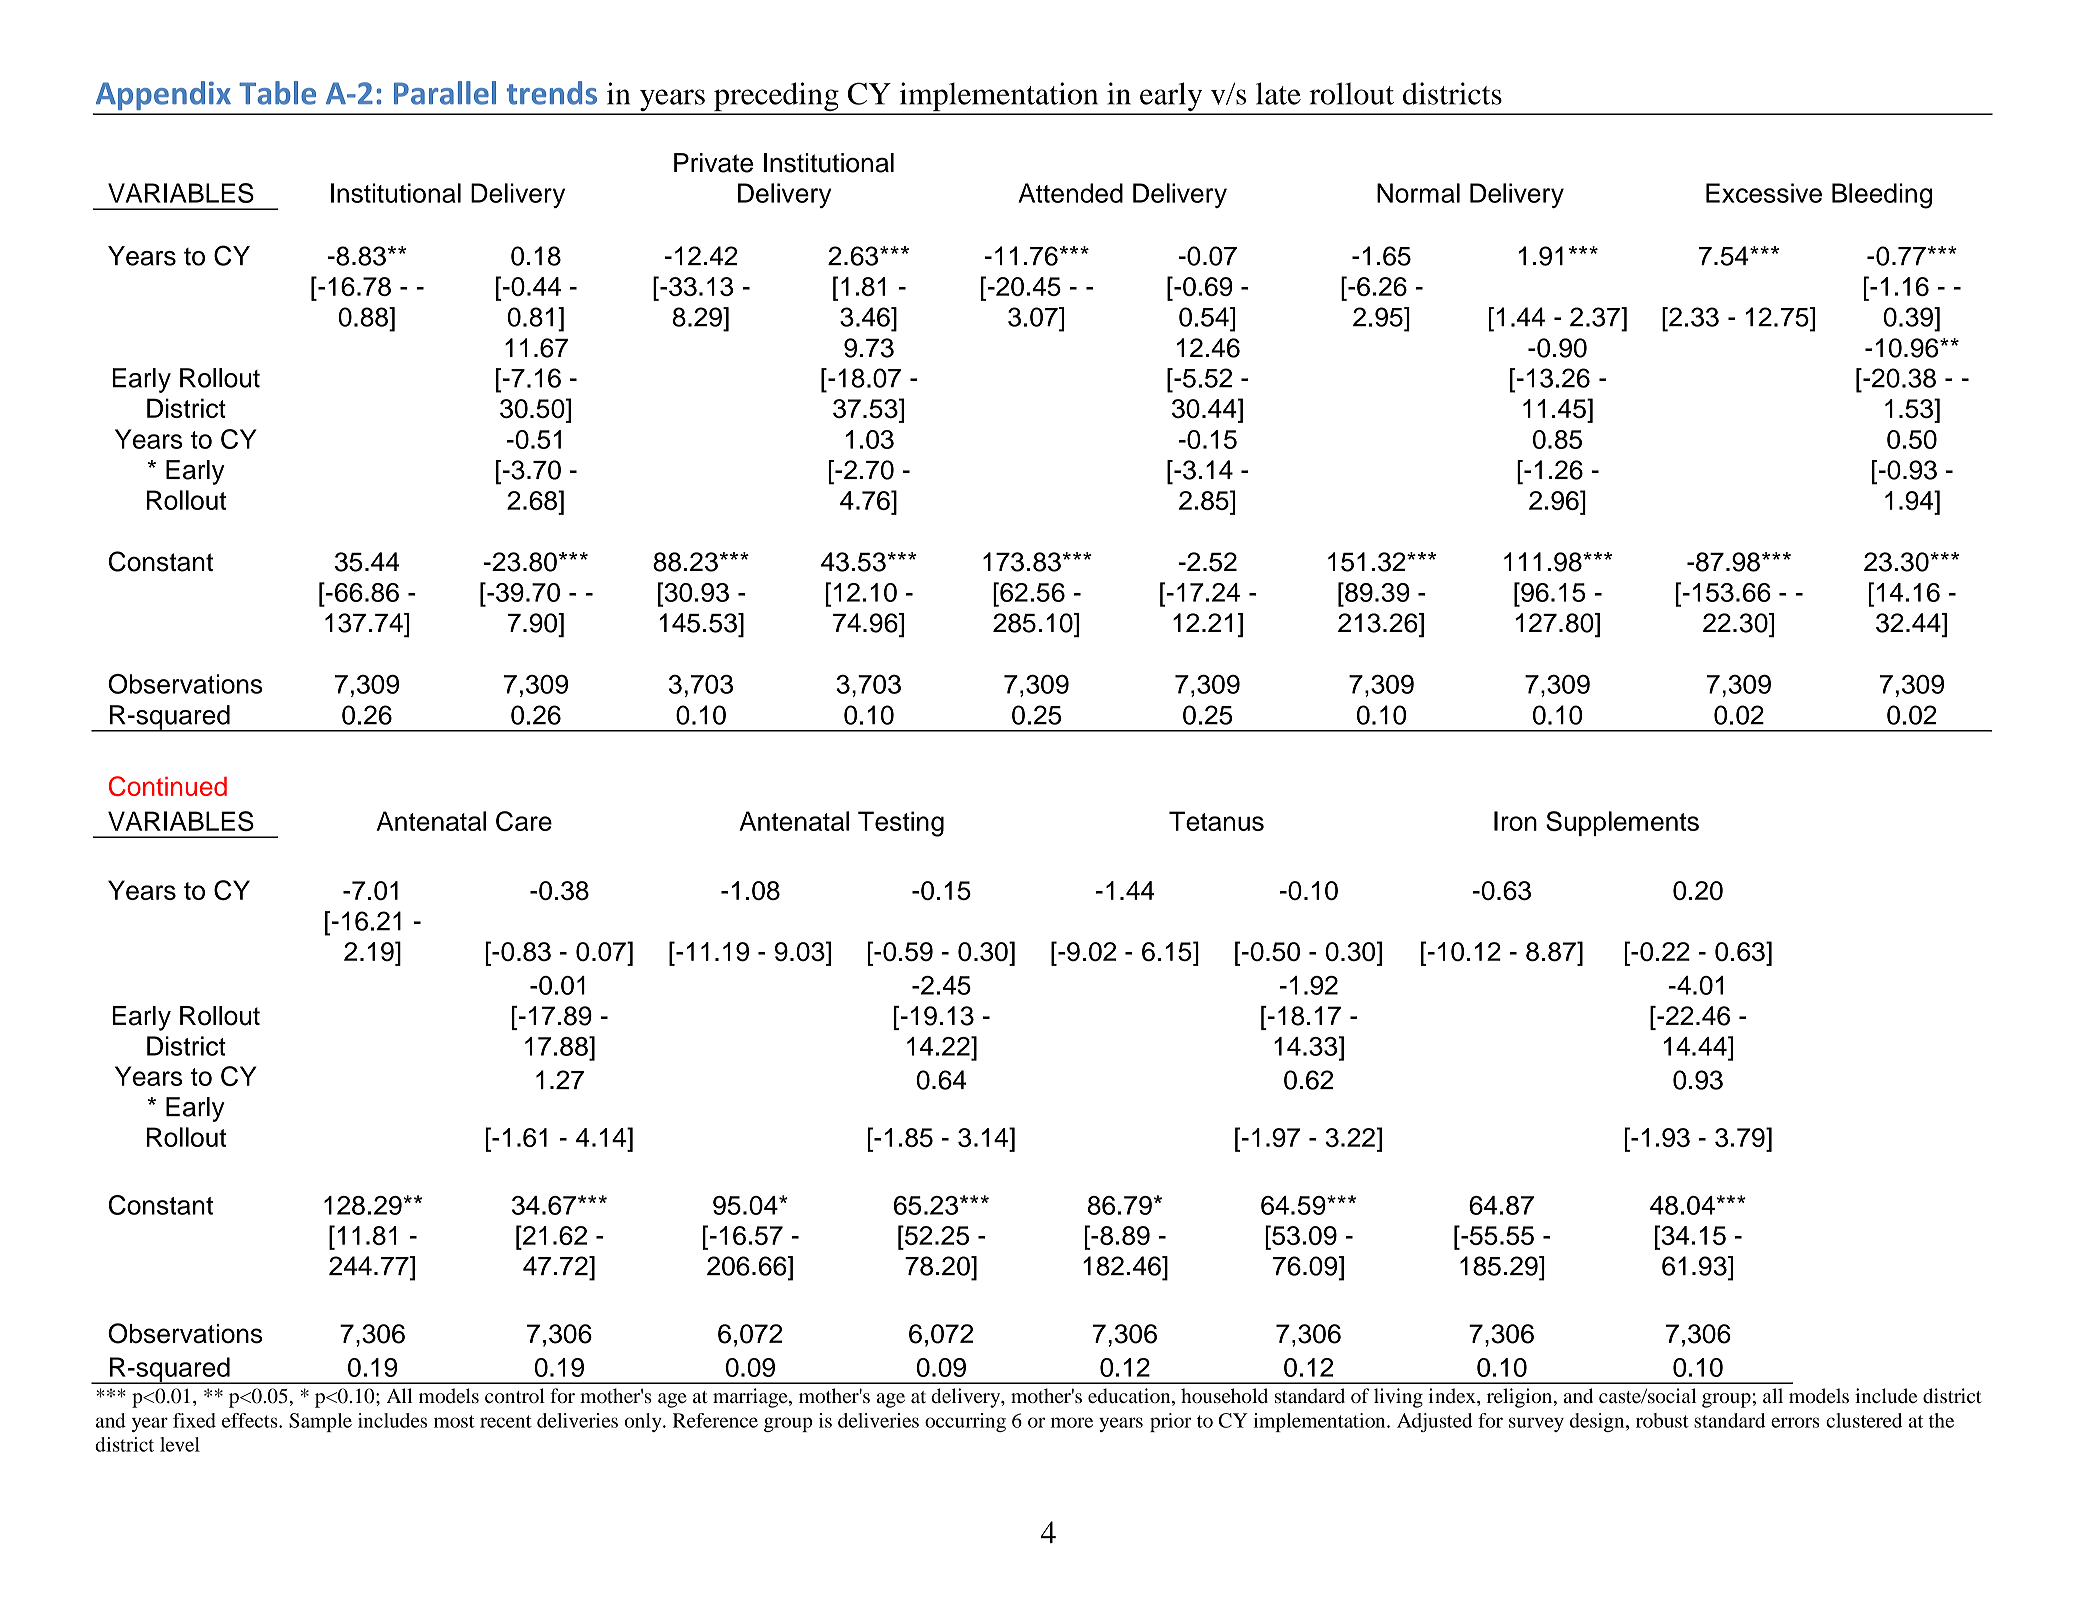 The image size is (2097, 1621). Describe the element at coordinates (1071, 1422) in the image. I see `more` at that location.
